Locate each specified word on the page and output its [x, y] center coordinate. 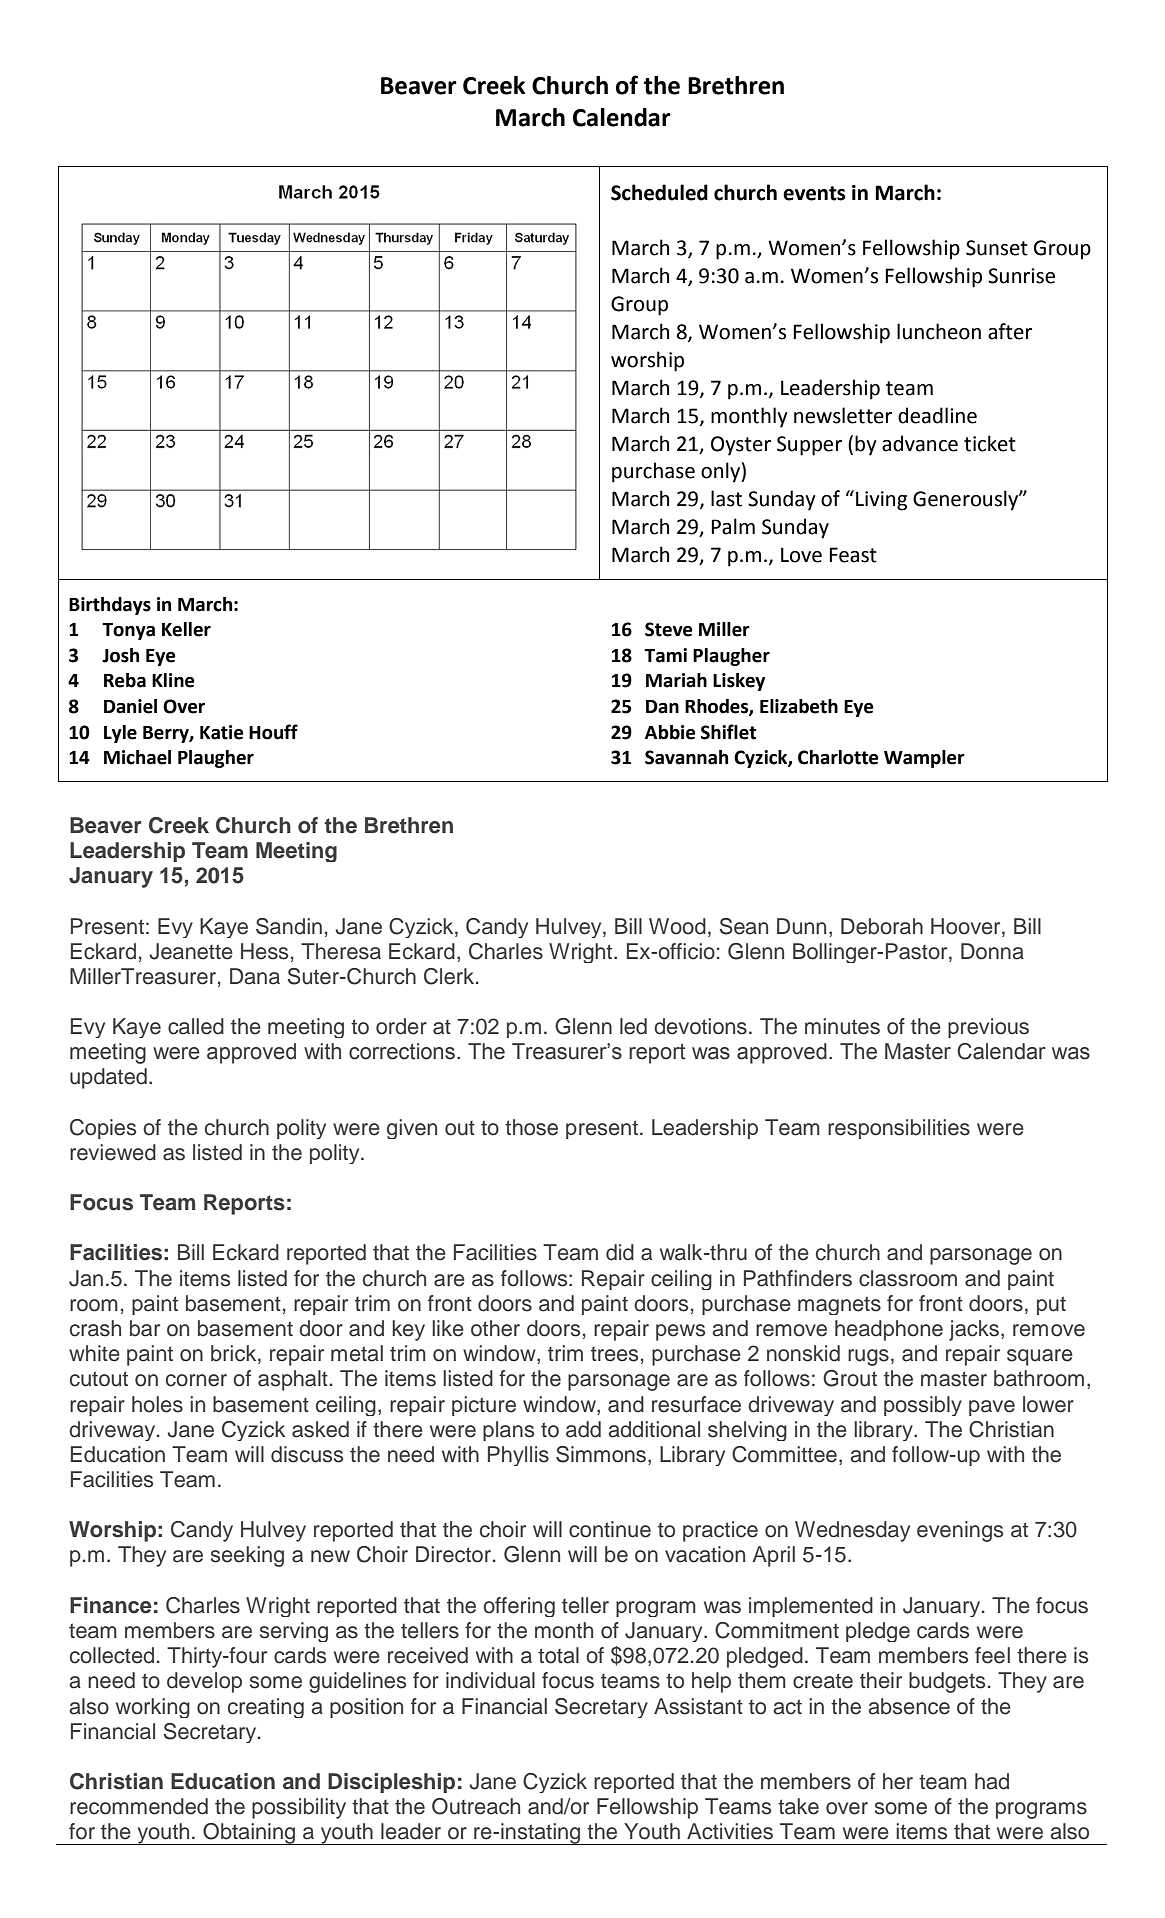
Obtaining [249, 1834]
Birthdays [110, 606]
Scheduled [659, 192]
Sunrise [1021, 276]
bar [145, 1328]
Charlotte [838, 757]
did [620, 1252]
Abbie [670, 732]
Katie [222, 732]
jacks [974, 1330]
